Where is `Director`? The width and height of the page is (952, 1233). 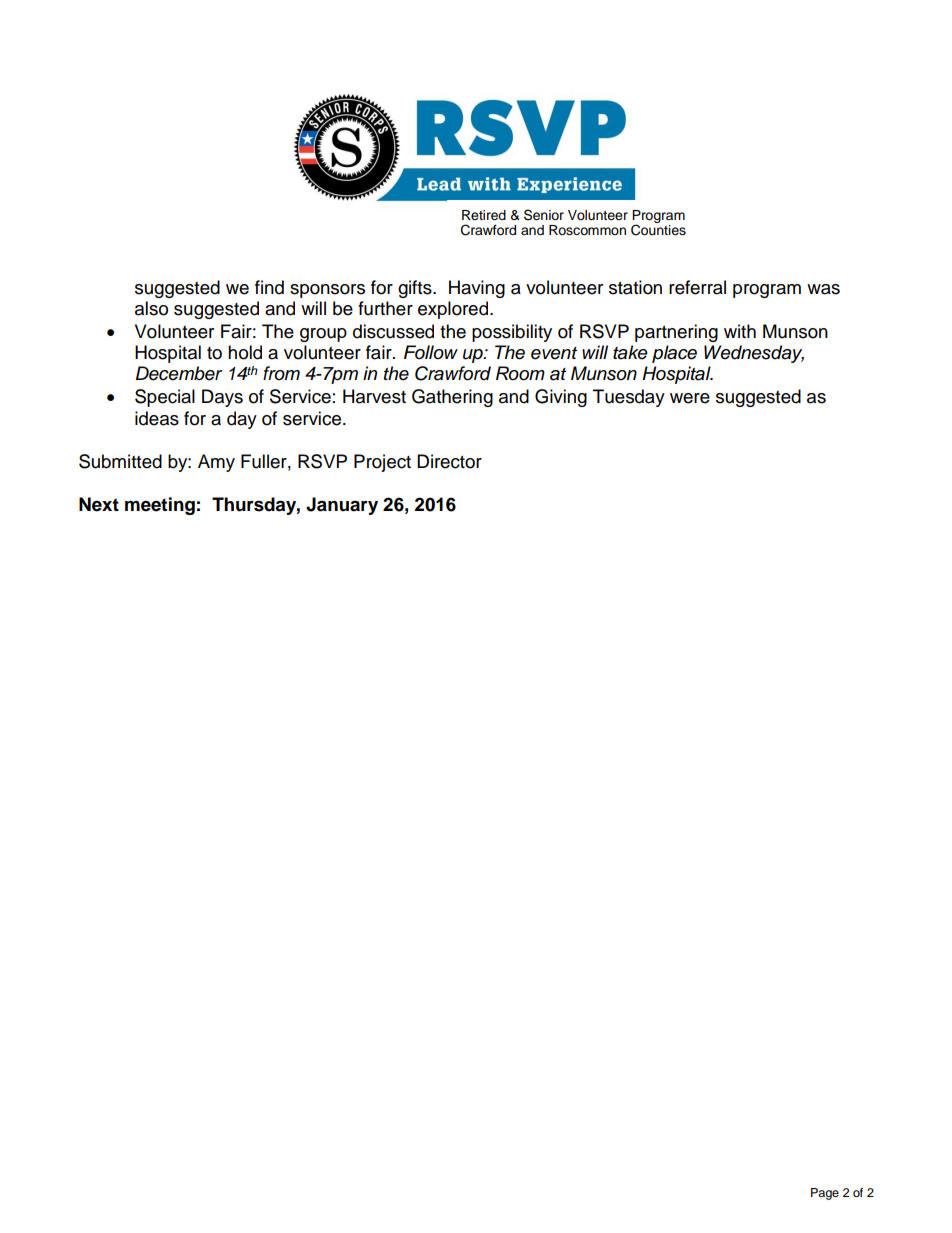
Director is located at coordinates (449, 461).
